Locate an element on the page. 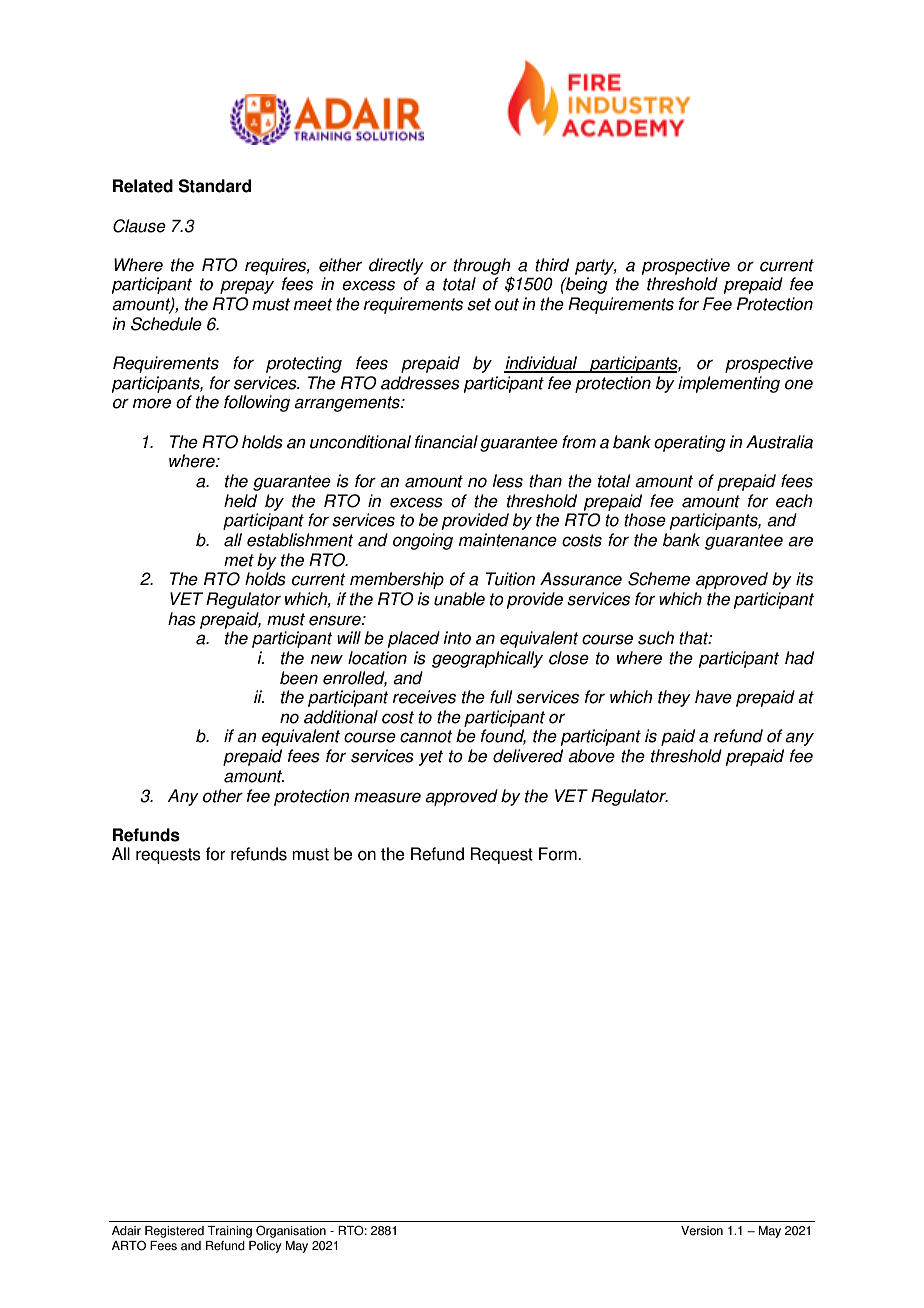 The image size is (924, 1308). met is located at coordinates (239, 560).
